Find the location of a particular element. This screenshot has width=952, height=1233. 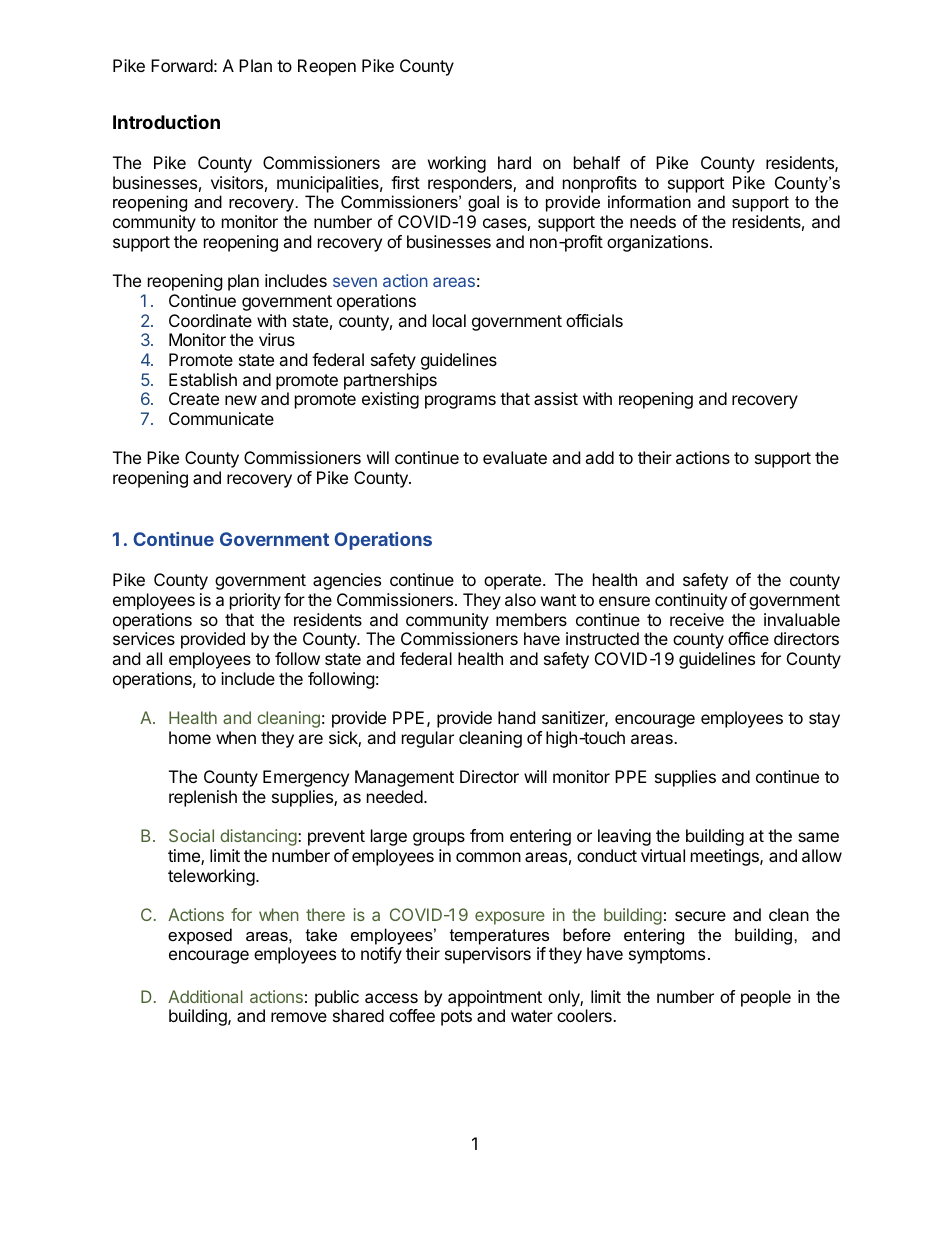

Additional is located at coordinates (205, 996).
